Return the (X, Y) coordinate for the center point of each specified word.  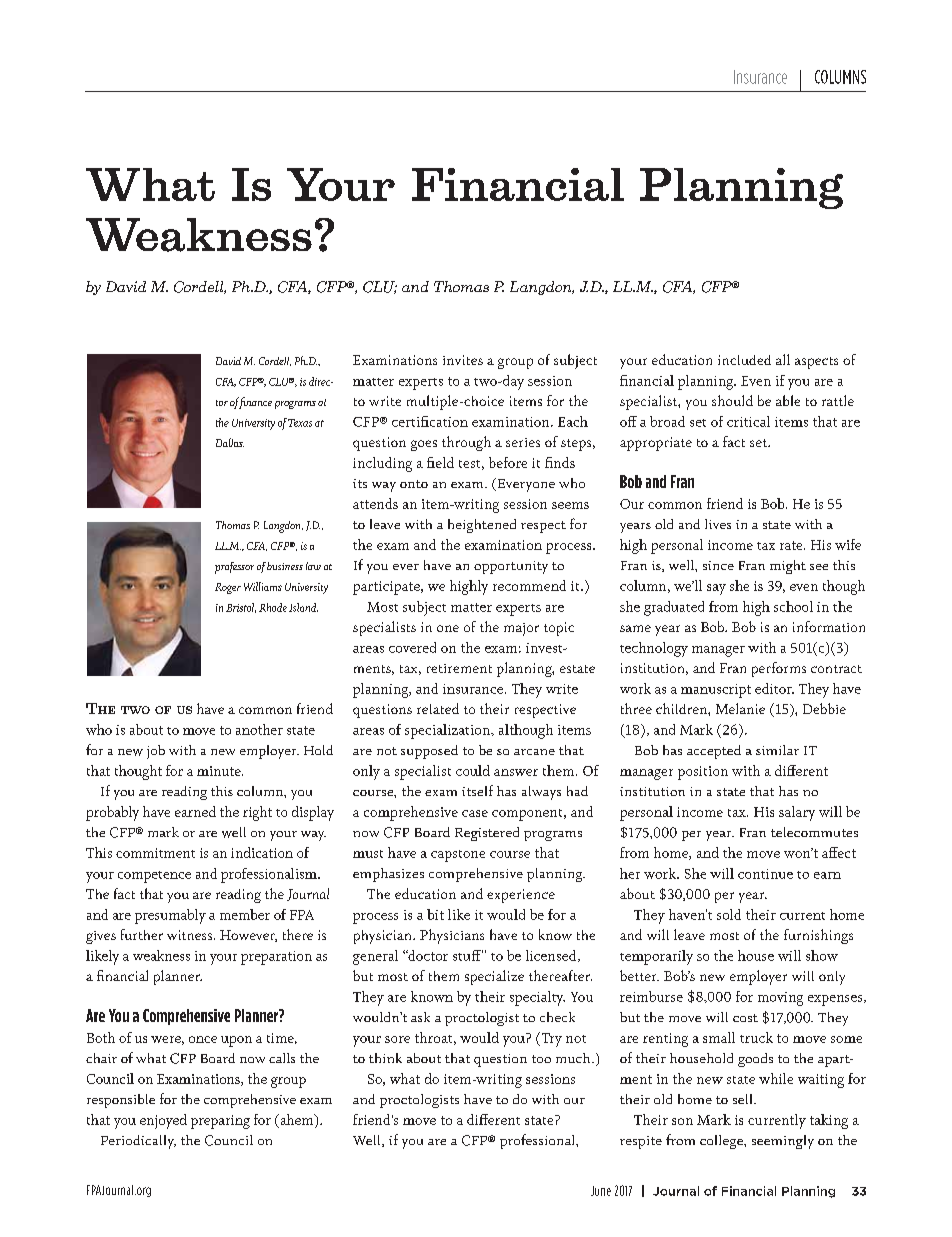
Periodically (138, 1142)
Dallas (230, 442)
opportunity (511, 567)
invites (463, 360)
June (601, 1191)
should (732, 400)
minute (220, 771)
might (788, 567)
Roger (228, 588)
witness (191, 935)
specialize (494, 977)
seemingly (783, 1142)
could (473, 770)
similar (777, 750)
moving (780, 999)
